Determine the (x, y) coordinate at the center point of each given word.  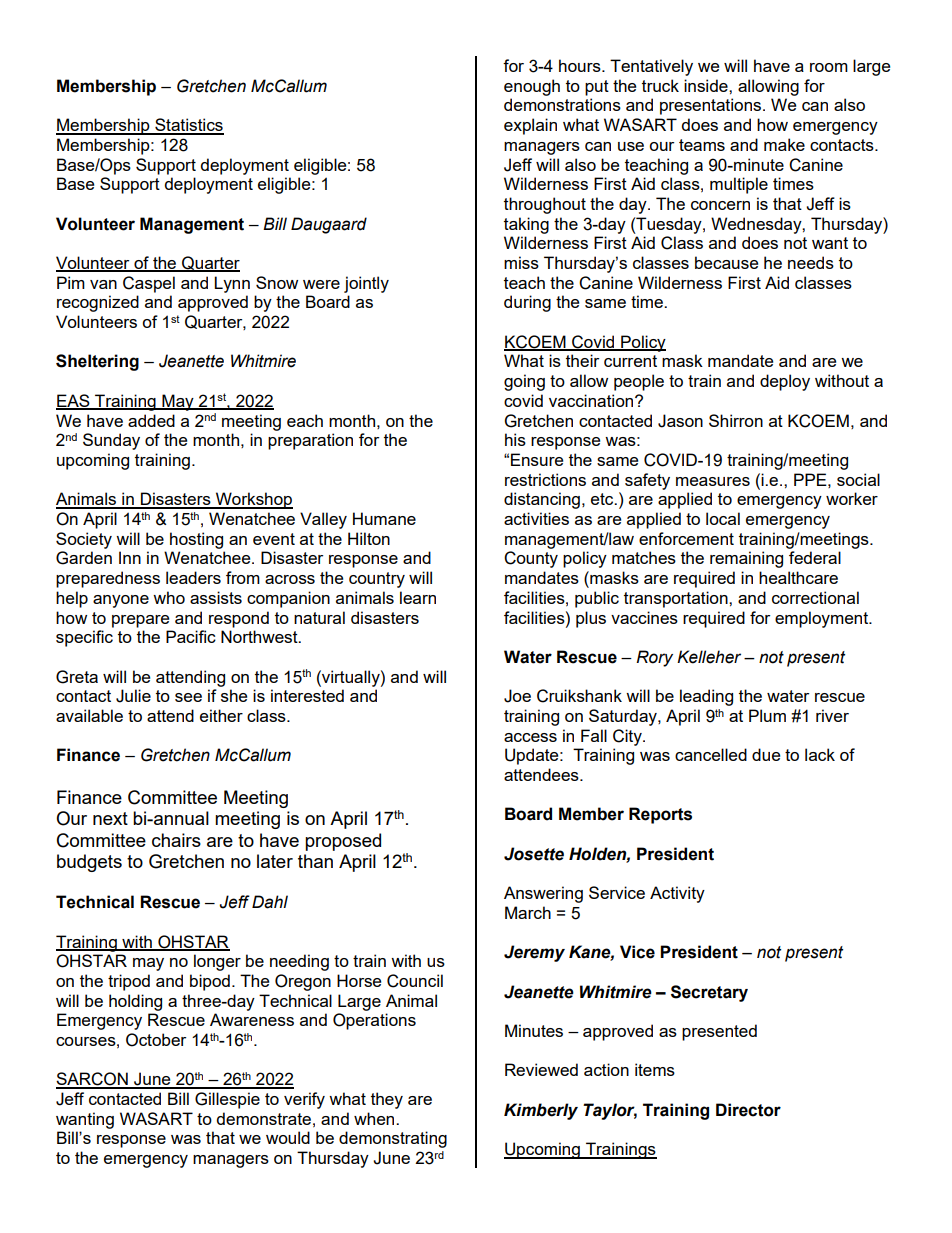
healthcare (798, 577)
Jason (680, 421)
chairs (176, 840)
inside (707, 85)
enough (532, 87)
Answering (543, 894)
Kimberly (541, 1111)
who (169, 597)
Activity (677, 894)
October (156, 1040)
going (524, 382)
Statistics (188, 126)
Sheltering (97, 362)
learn (418, 597)
